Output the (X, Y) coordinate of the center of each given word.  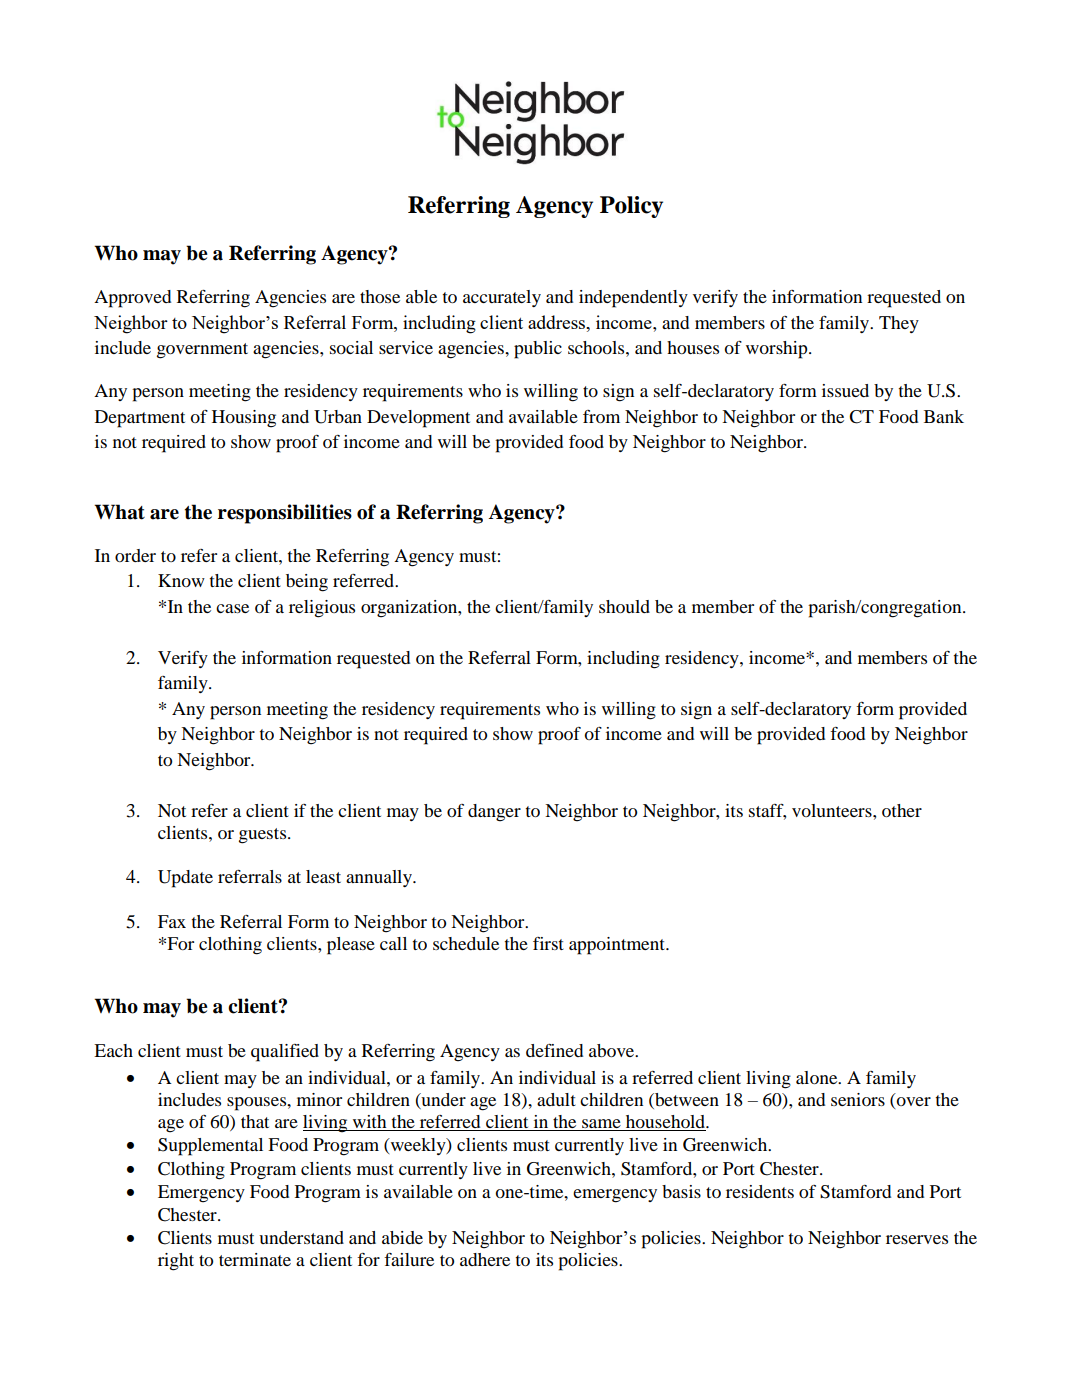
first (548, 943)
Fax (172, 921)
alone (818, 1077)
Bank (944, 416)
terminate (255, 1259)
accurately (502, 298)
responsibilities (285, 514)
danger (494, 813)
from (601, 416)
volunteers (833, 810)
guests (264, 836)
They (899, 324)
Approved (132, 299)
